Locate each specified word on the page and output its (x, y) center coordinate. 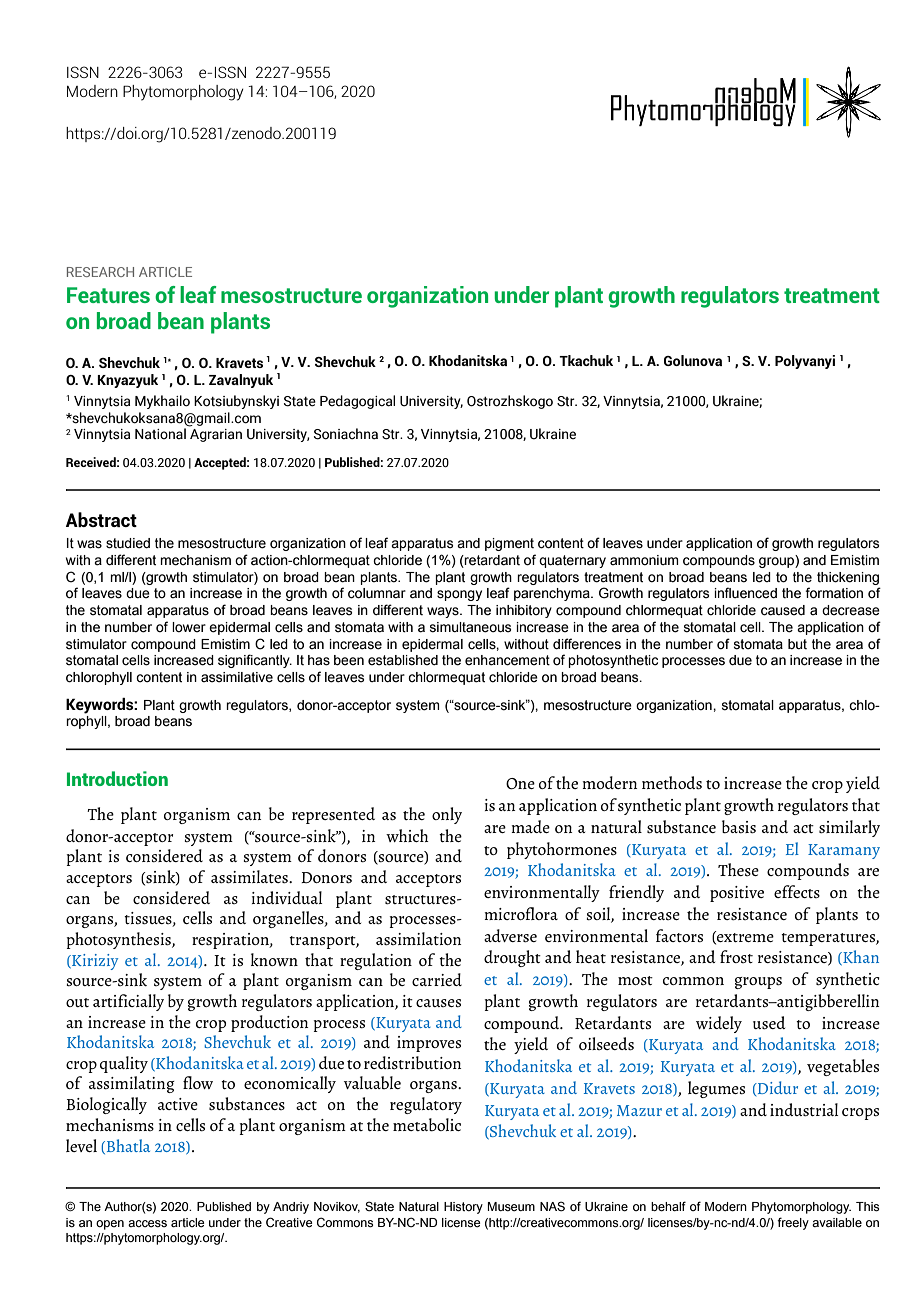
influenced (745, 593)
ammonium (644, 560)
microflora (521, 913)
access (147, 1224)
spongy (459, 595)
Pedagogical (357, 402)
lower (189, 627)
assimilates (250, 876)
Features (108, 295)
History (463, 1208)
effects (797, 891)
